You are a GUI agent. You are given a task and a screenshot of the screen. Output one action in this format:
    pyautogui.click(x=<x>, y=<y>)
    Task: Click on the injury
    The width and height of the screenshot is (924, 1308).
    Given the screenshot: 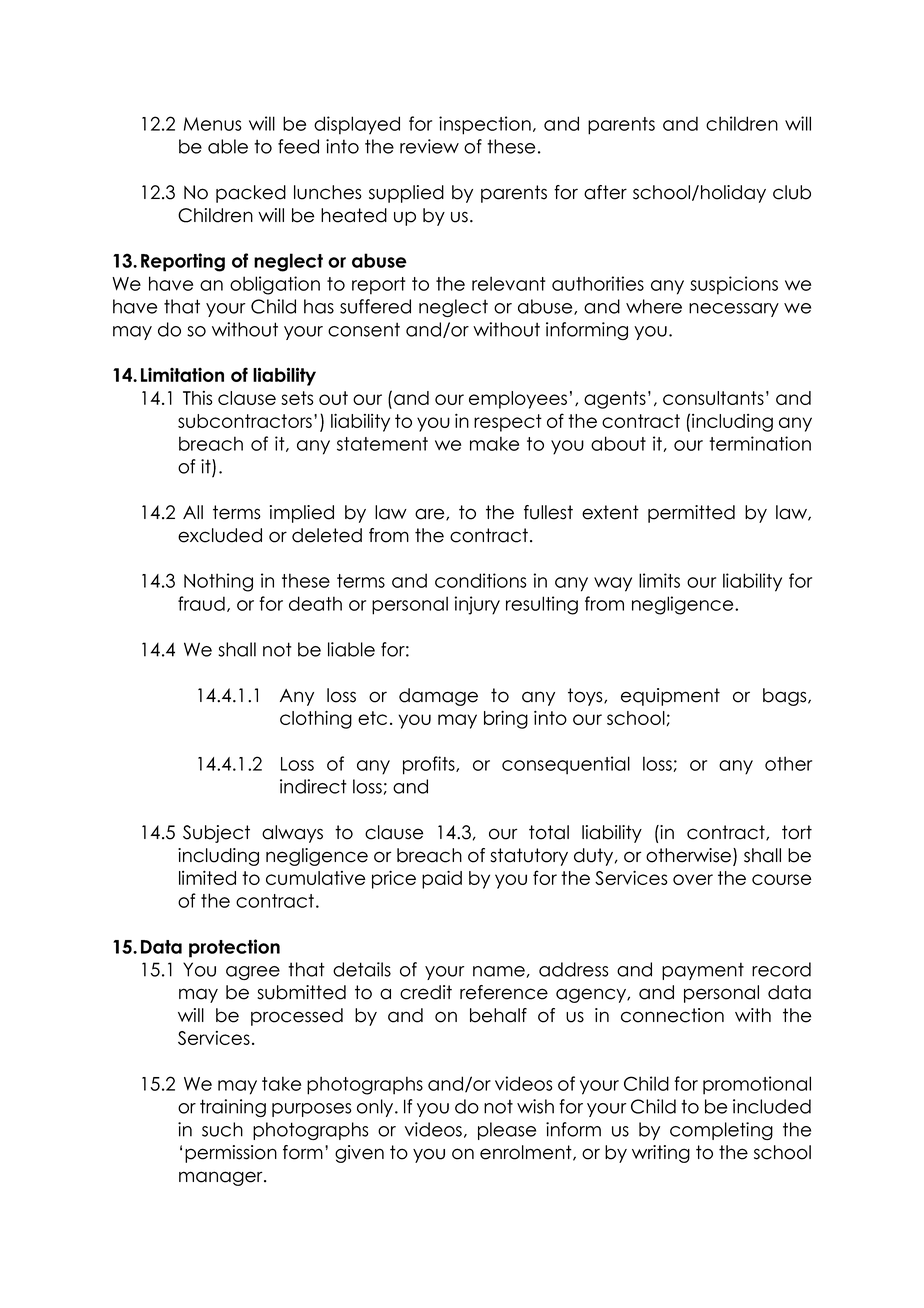 What is the action you would take?
    pyautogui.click(x=477, y=605)
